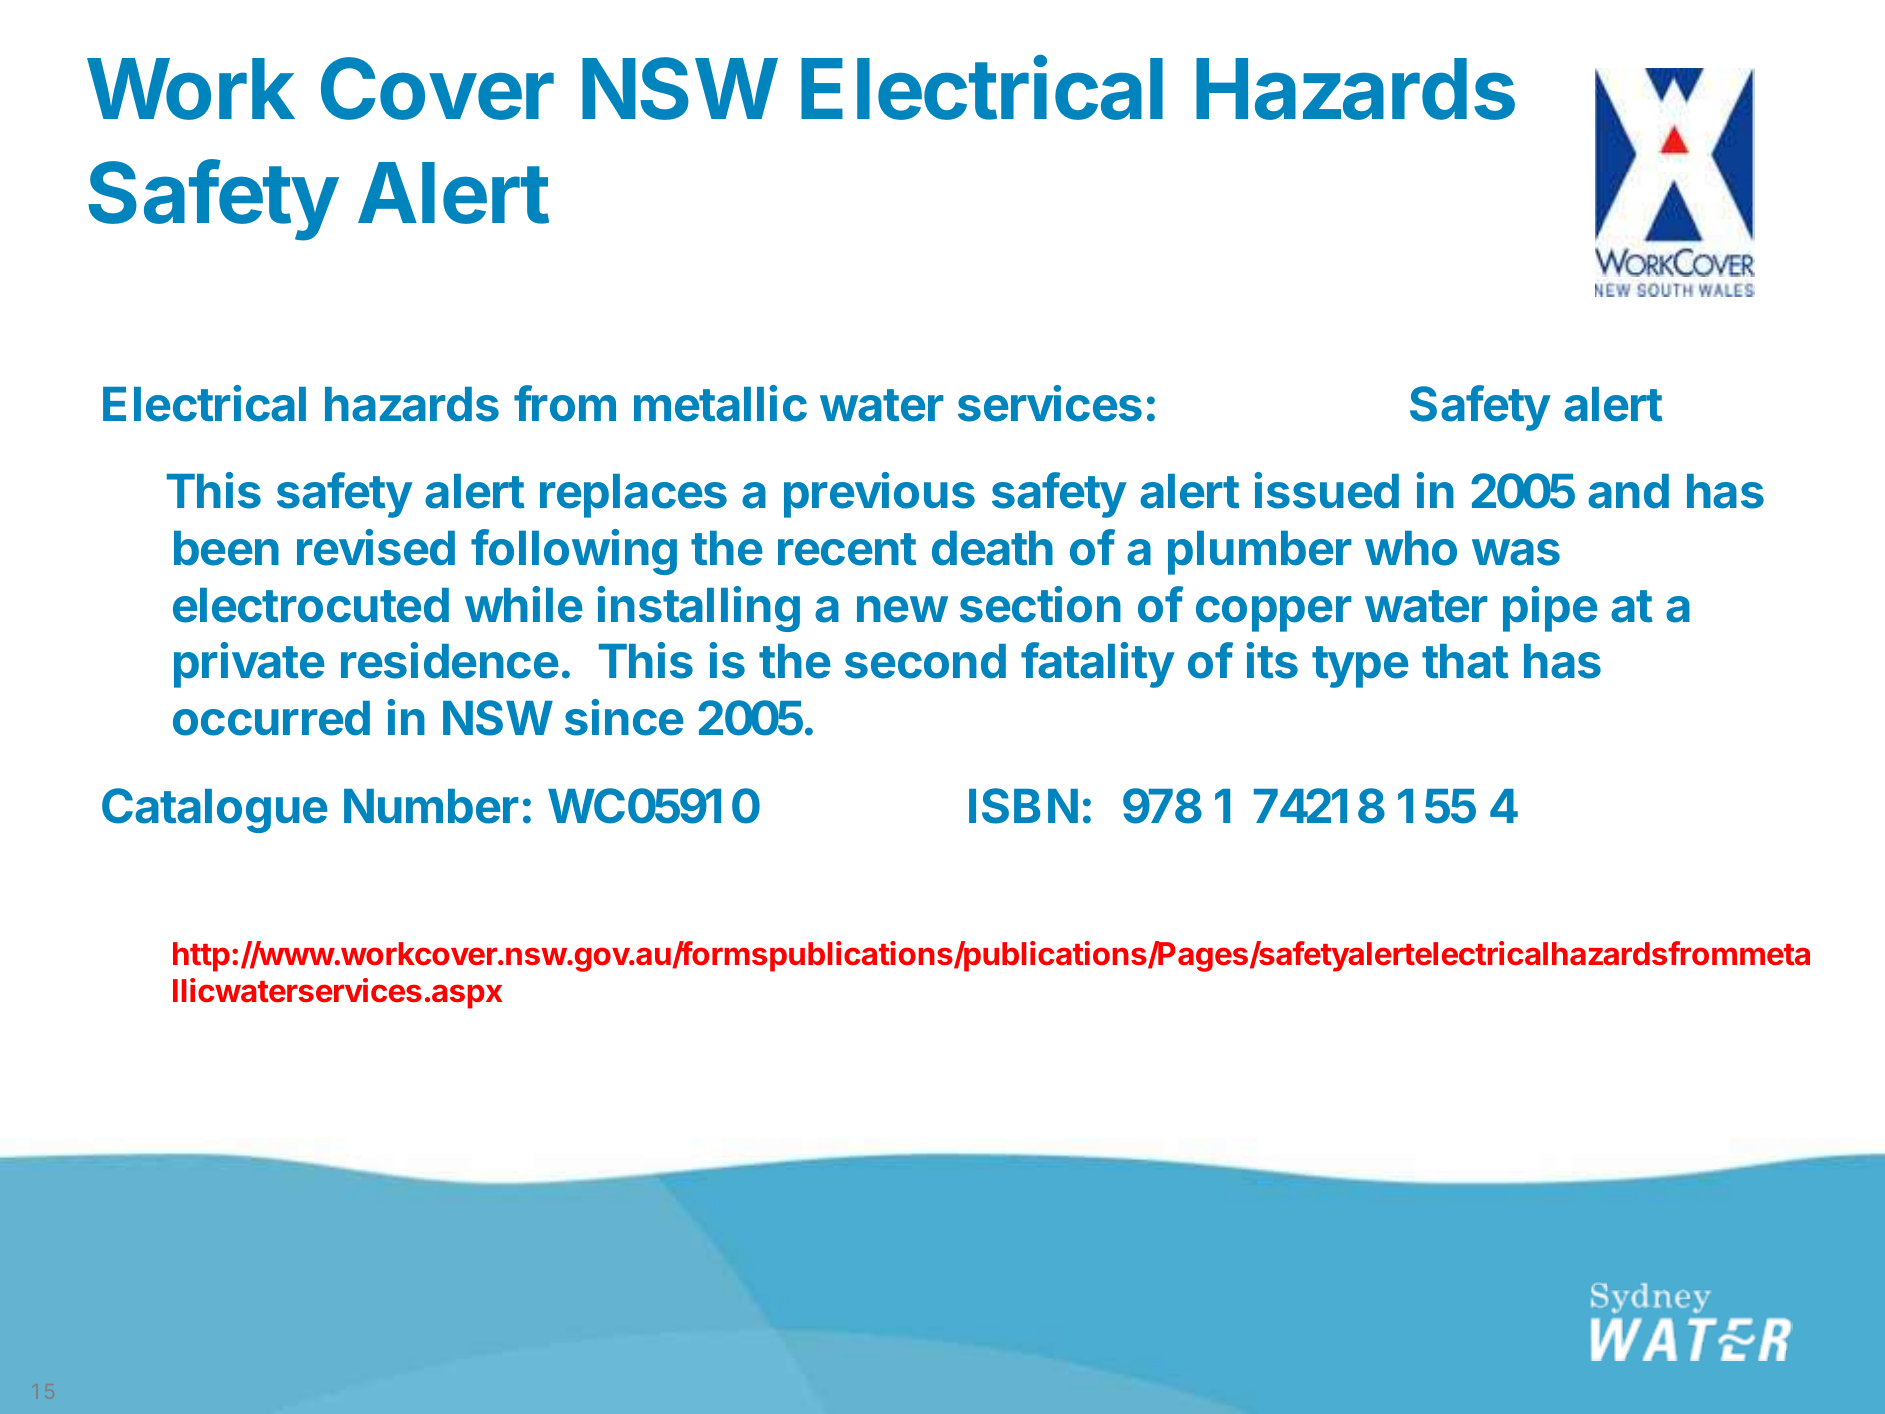  I want to click on ISBN, so click(1023, 806).
